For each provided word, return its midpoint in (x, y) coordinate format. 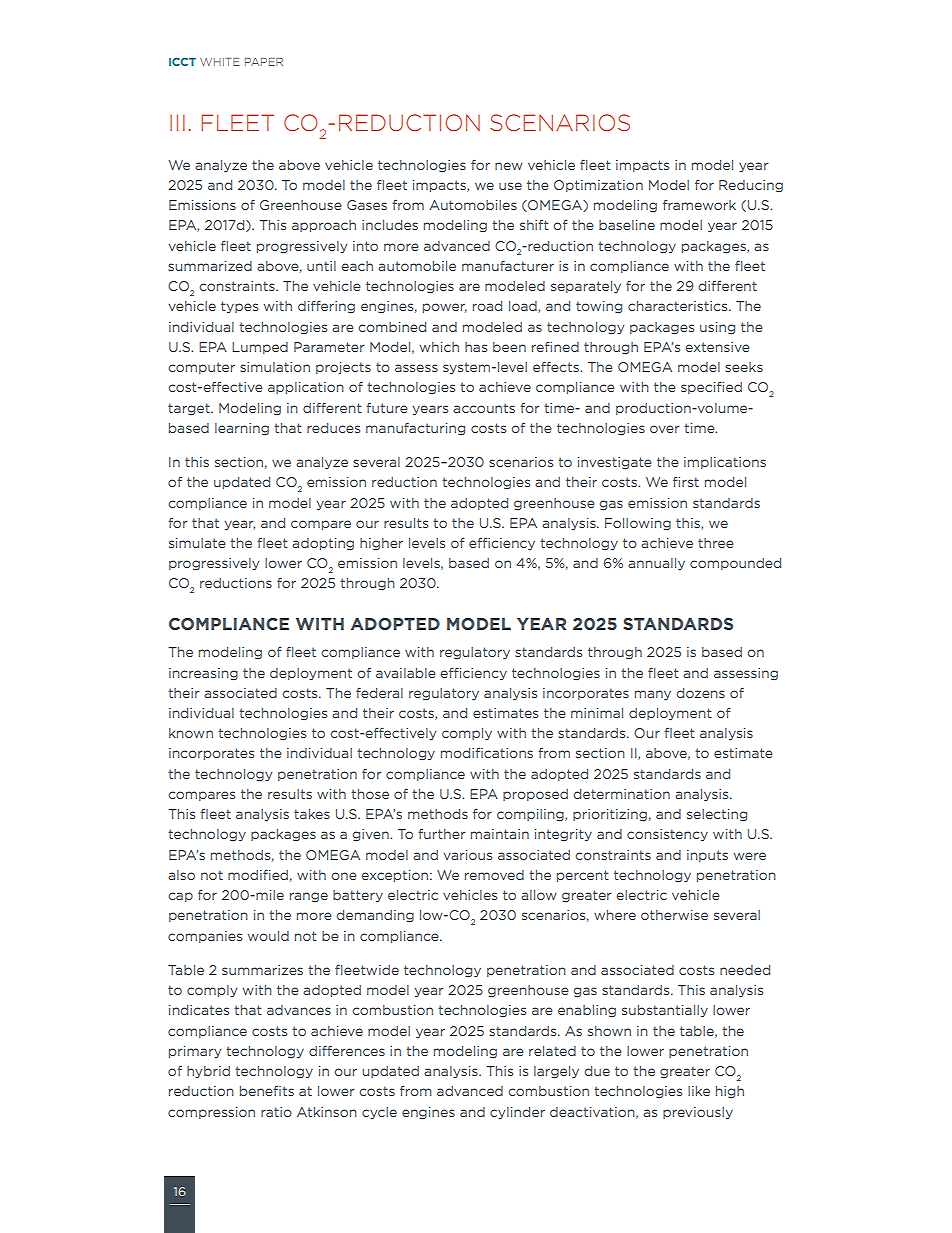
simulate (197, 543)
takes (312, 814)
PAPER (264, 62)
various (468, 855)
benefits (267, 1091)
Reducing (751, 186)
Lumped (260, 348)
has (476, 347)
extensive (717, 347)
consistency (667, 835)
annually (656, 564)
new (509, 166)
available (406, 673)
